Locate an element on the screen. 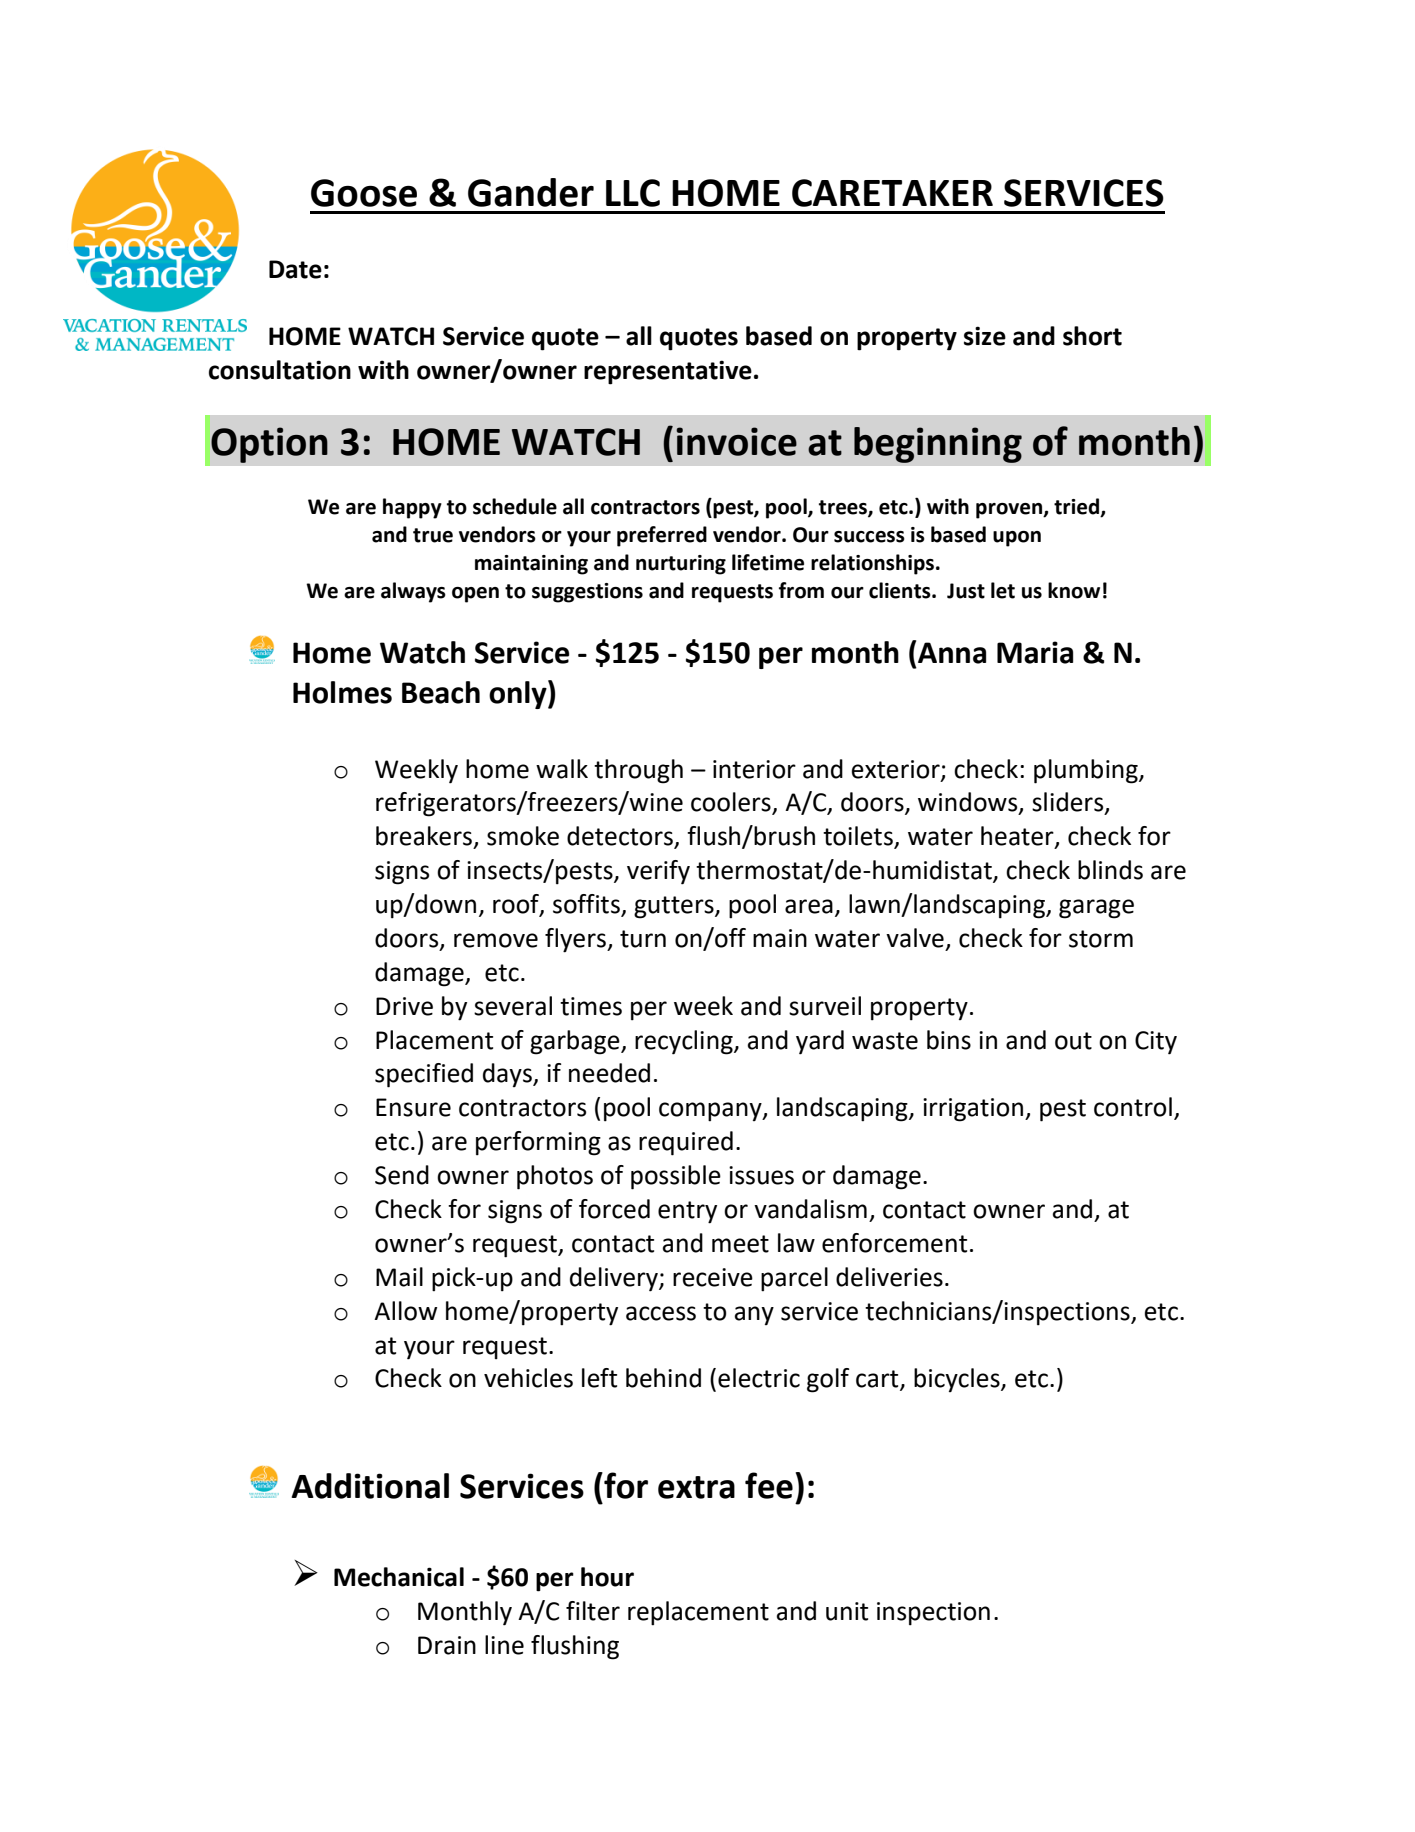 This screenshot has width=1415, height=1832. LLC is located at coordinates (633, 193).
